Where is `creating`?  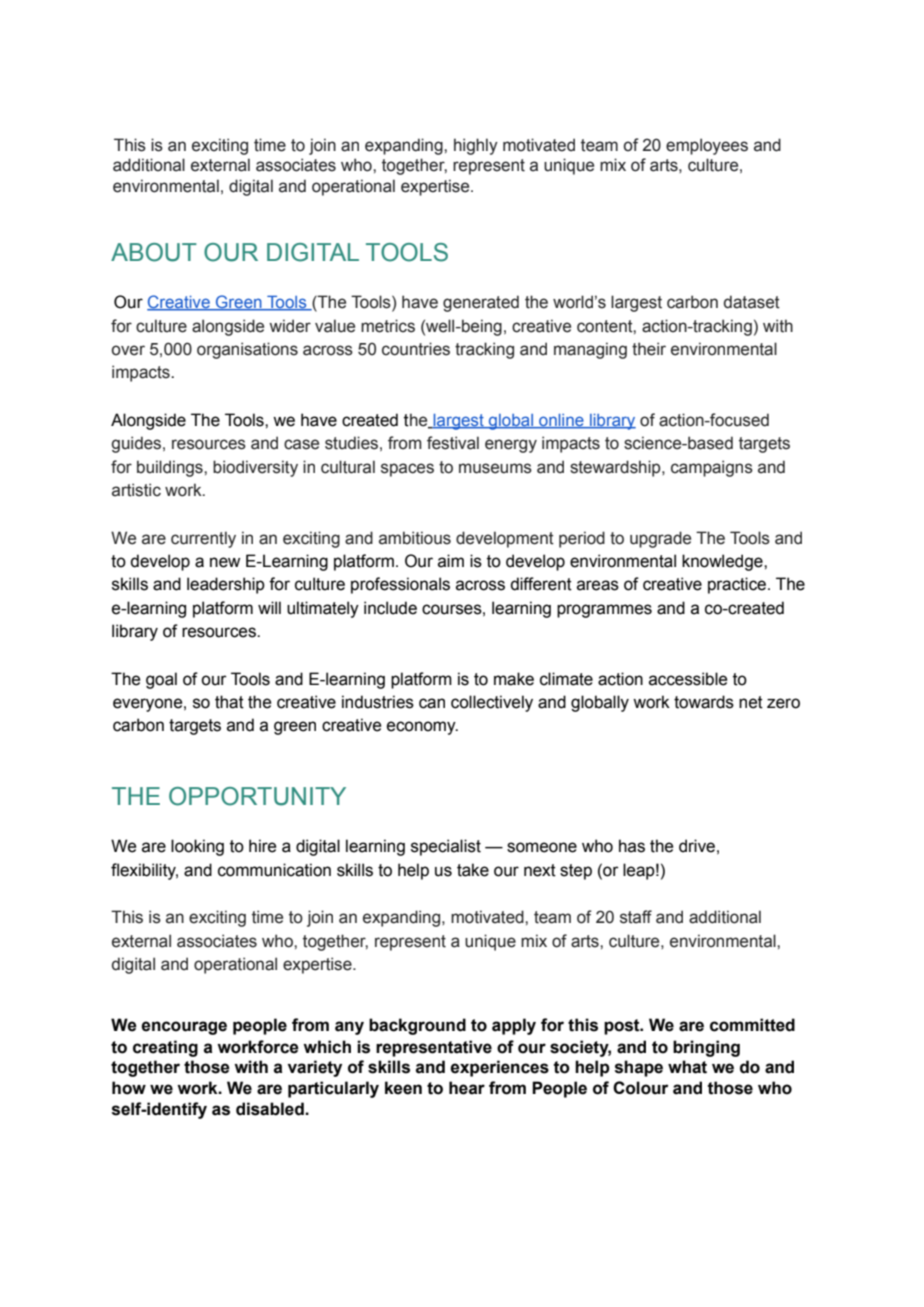 creating is located at coordinates (165, 1048).
